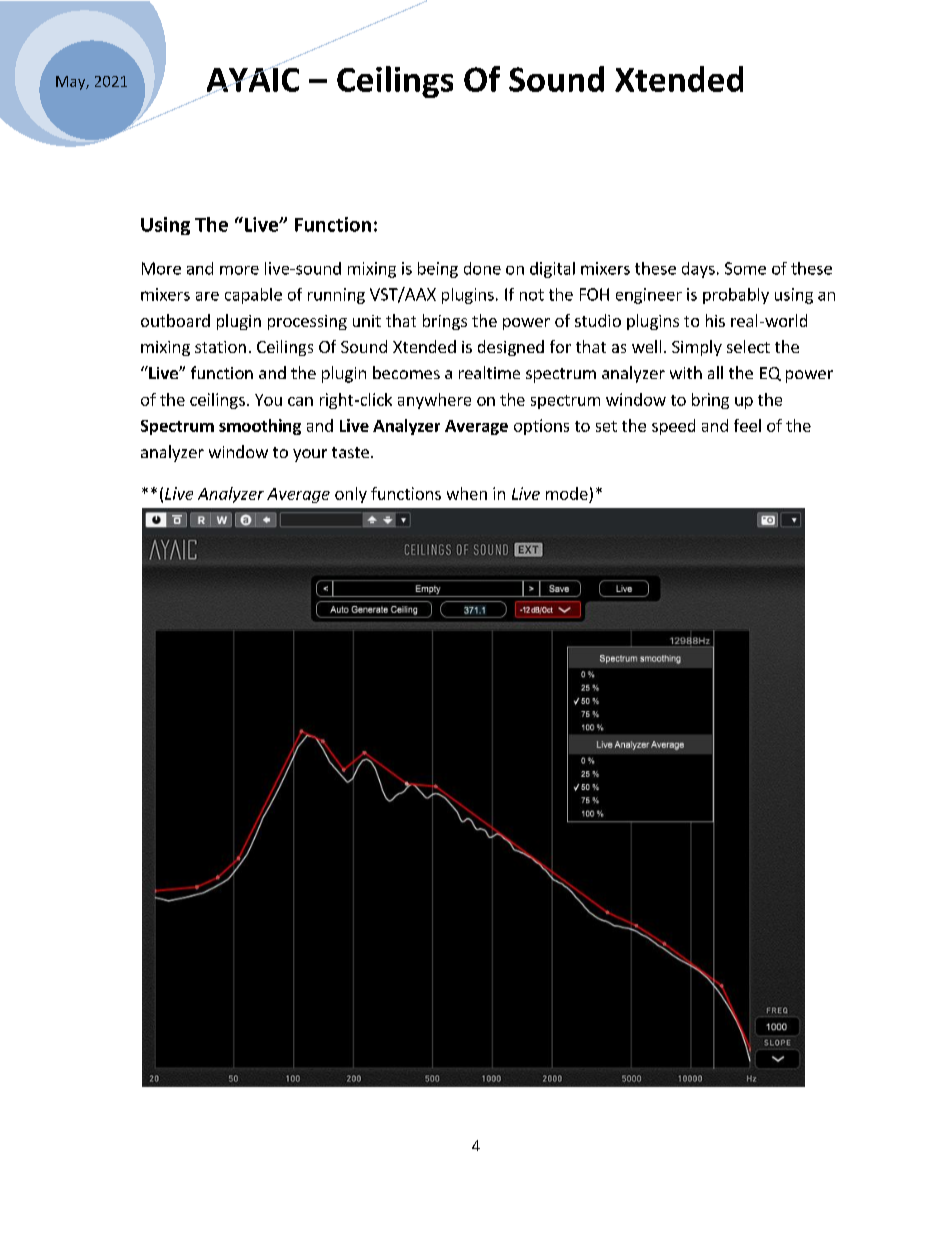 Image resolution: width=952 pixels, height=1233 pixels. What do you see at coordinates (567, 493) in the page?
I see `mode` at bounding box center [567, 493].
